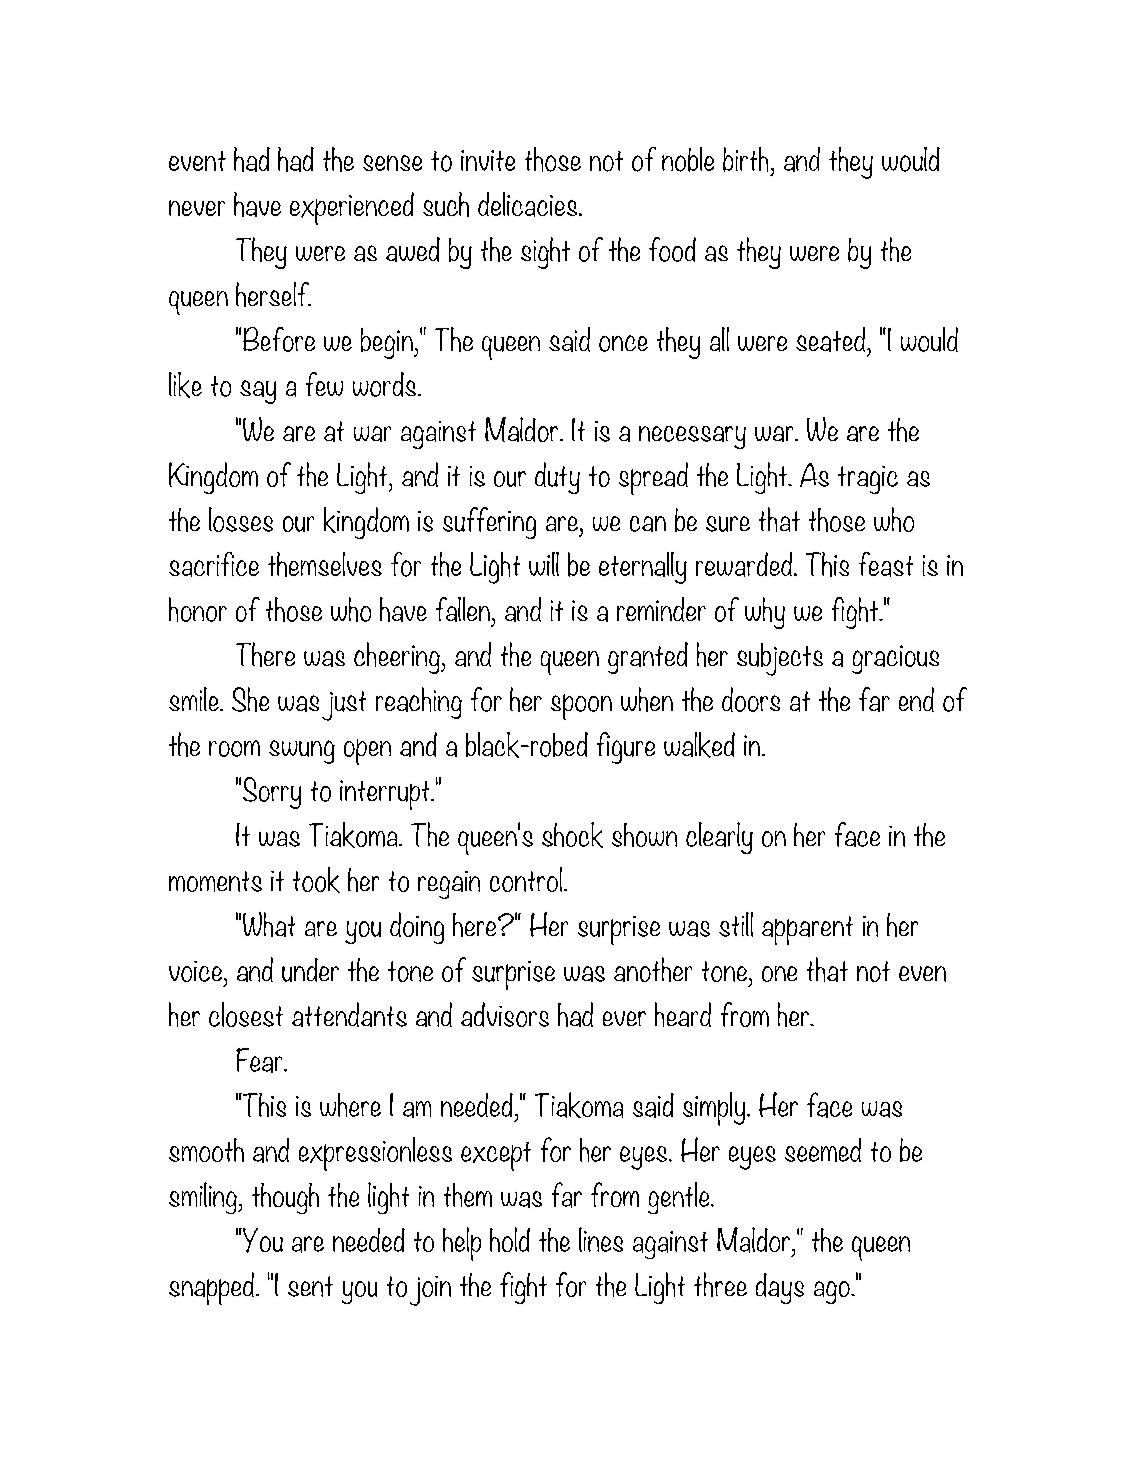 This image has width=1137, height=1472. What do you see at coordinates (745, 159) in the image?
I see `birth` at bounding box center [745, 159].
